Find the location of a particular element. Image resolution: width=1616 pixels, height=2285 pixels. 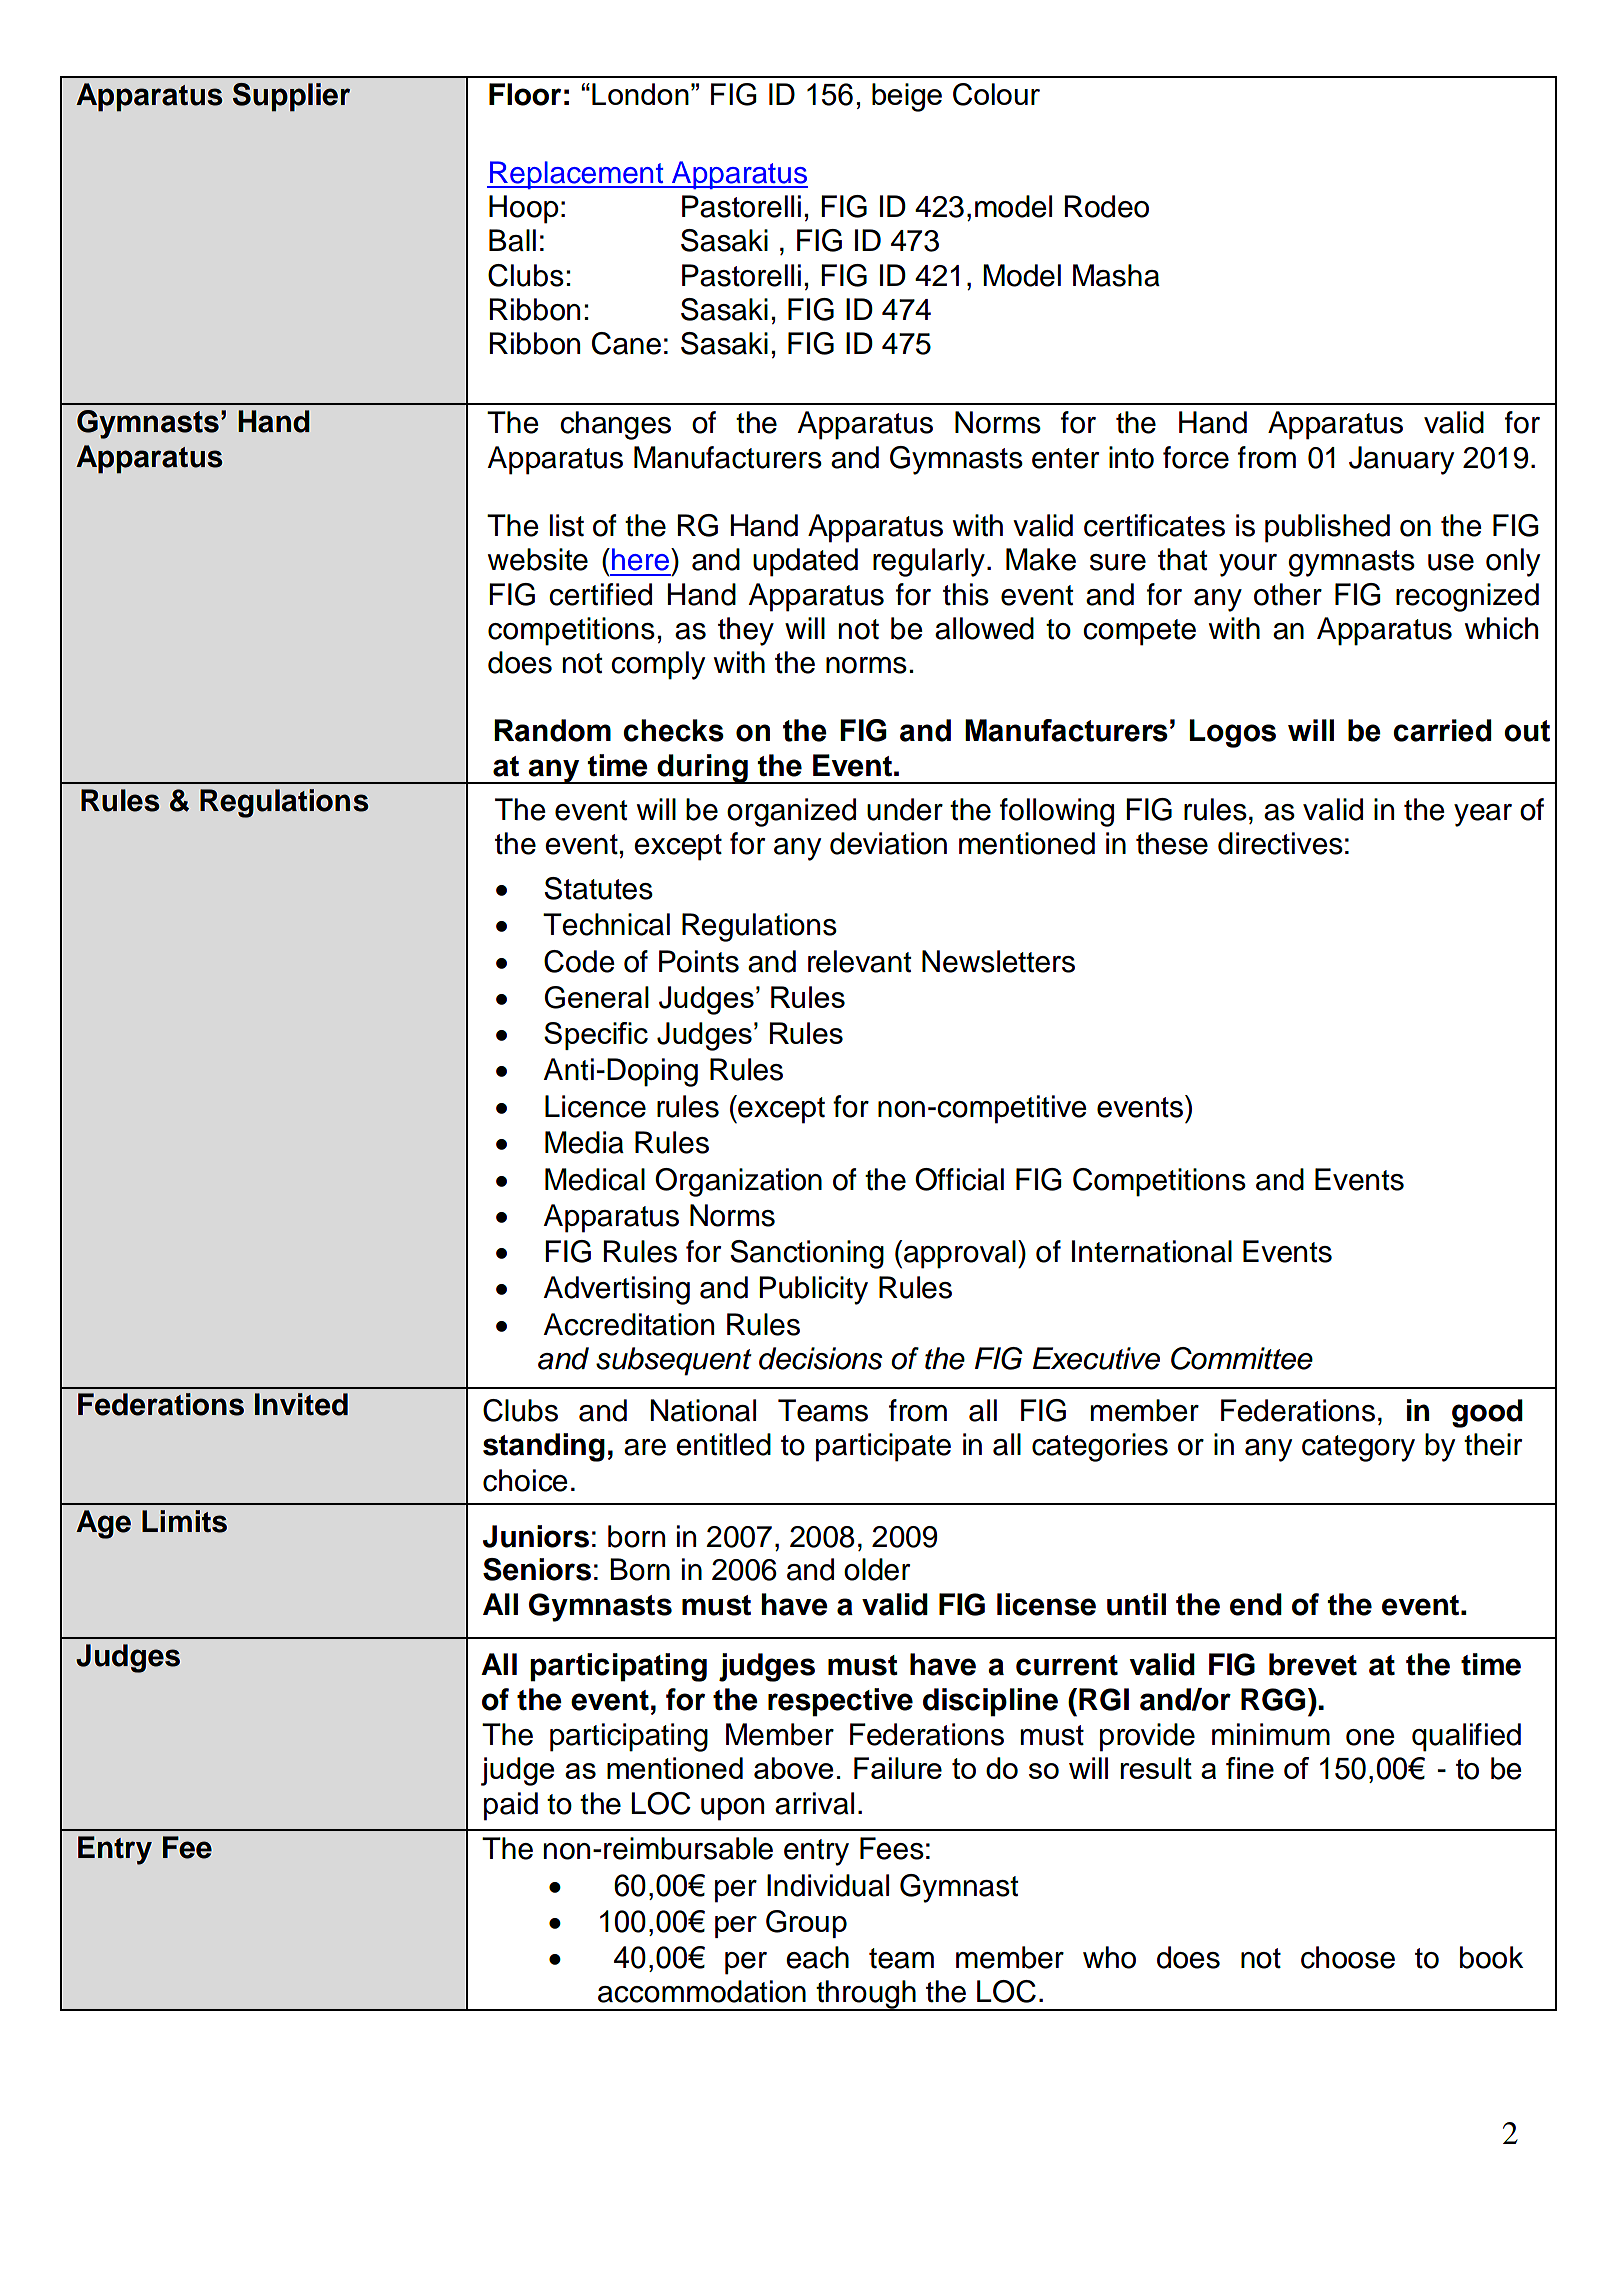

Group is located at coordinates (806, 1924).
